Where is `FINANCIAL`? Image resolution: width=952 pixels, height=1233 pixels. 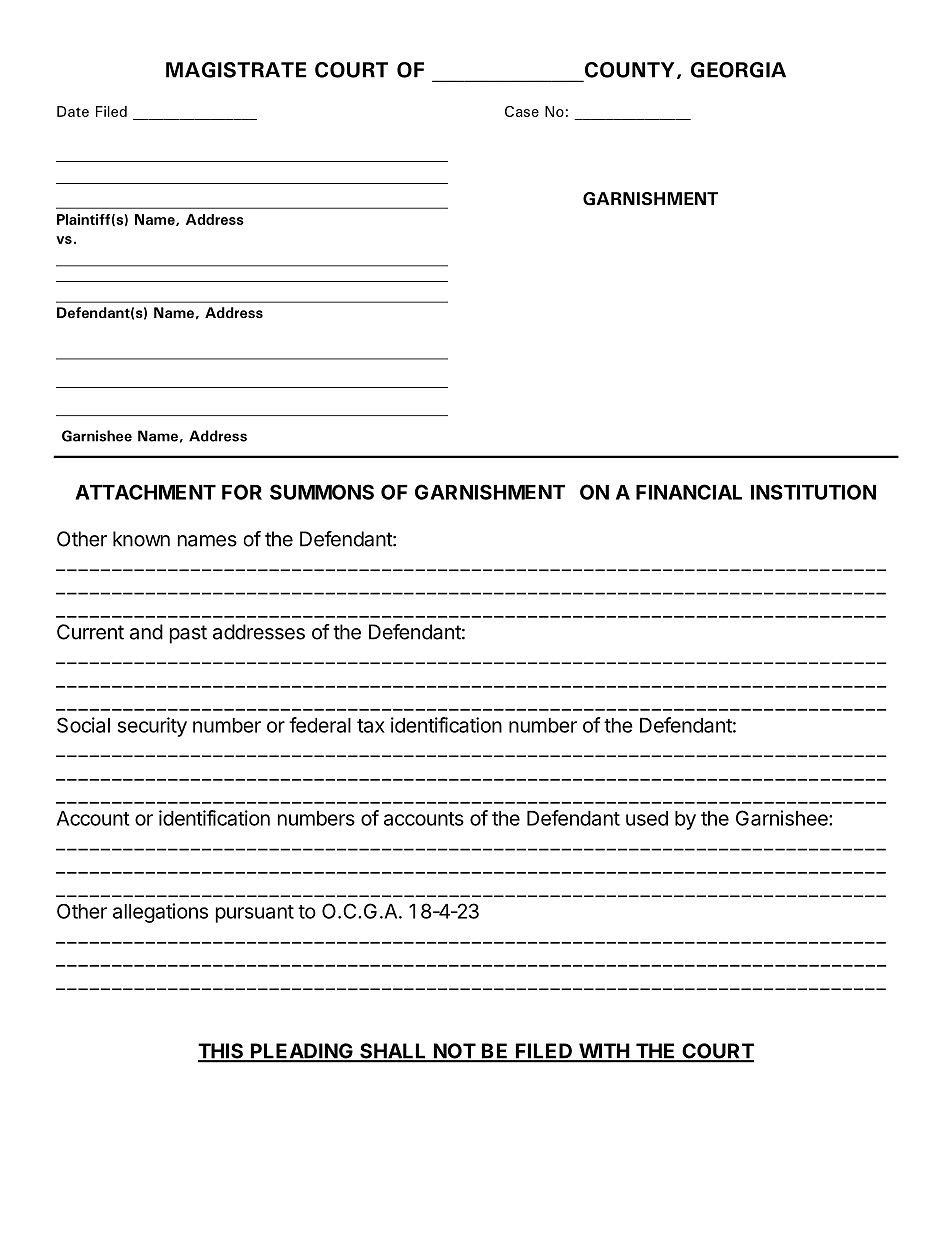 FINANCIAL is located at coordinates (689, 492).
